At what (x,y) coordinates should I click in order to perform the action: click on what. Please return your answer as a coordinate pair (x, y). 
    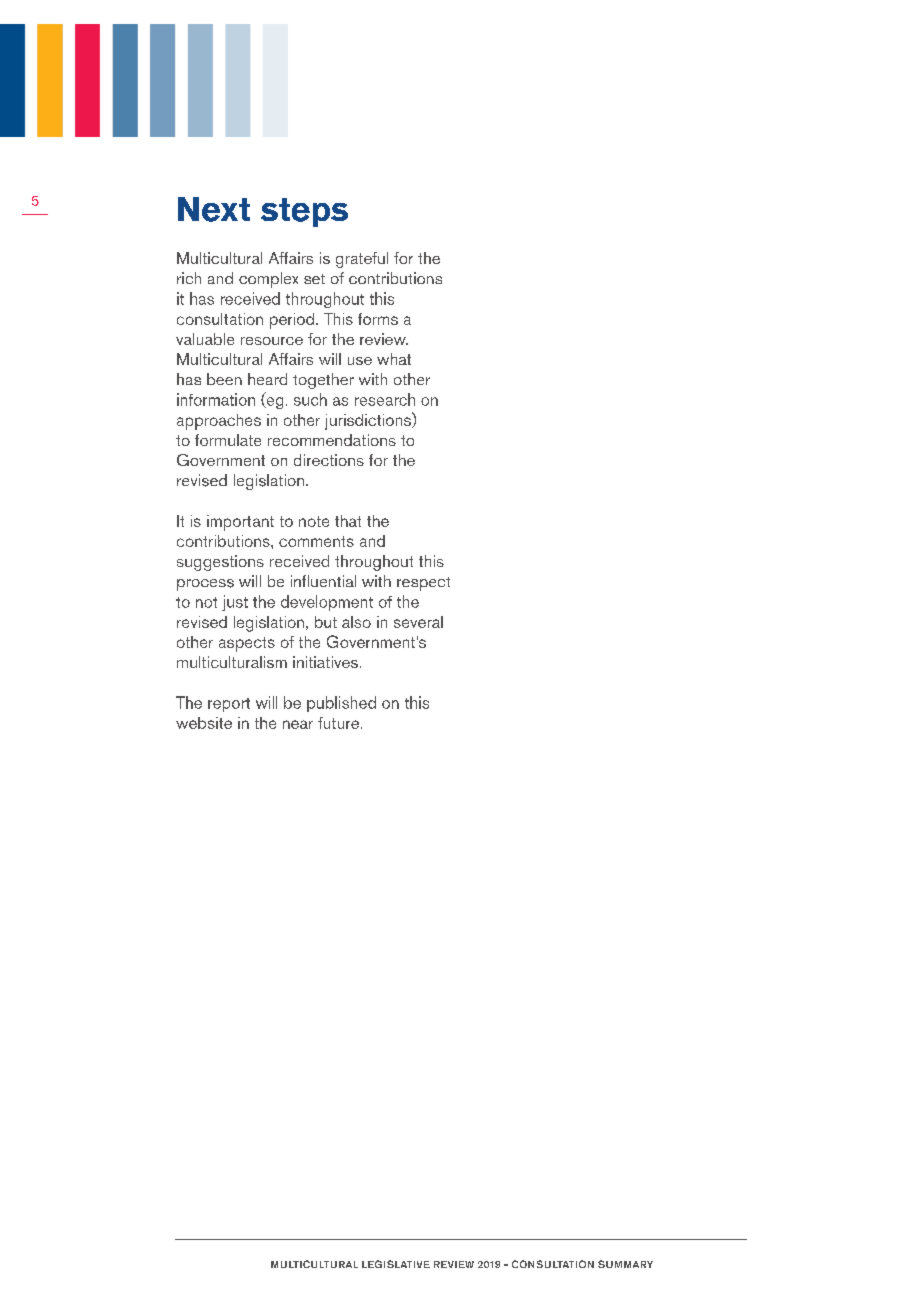
    Looking at the image, I should click on (394, 359).
